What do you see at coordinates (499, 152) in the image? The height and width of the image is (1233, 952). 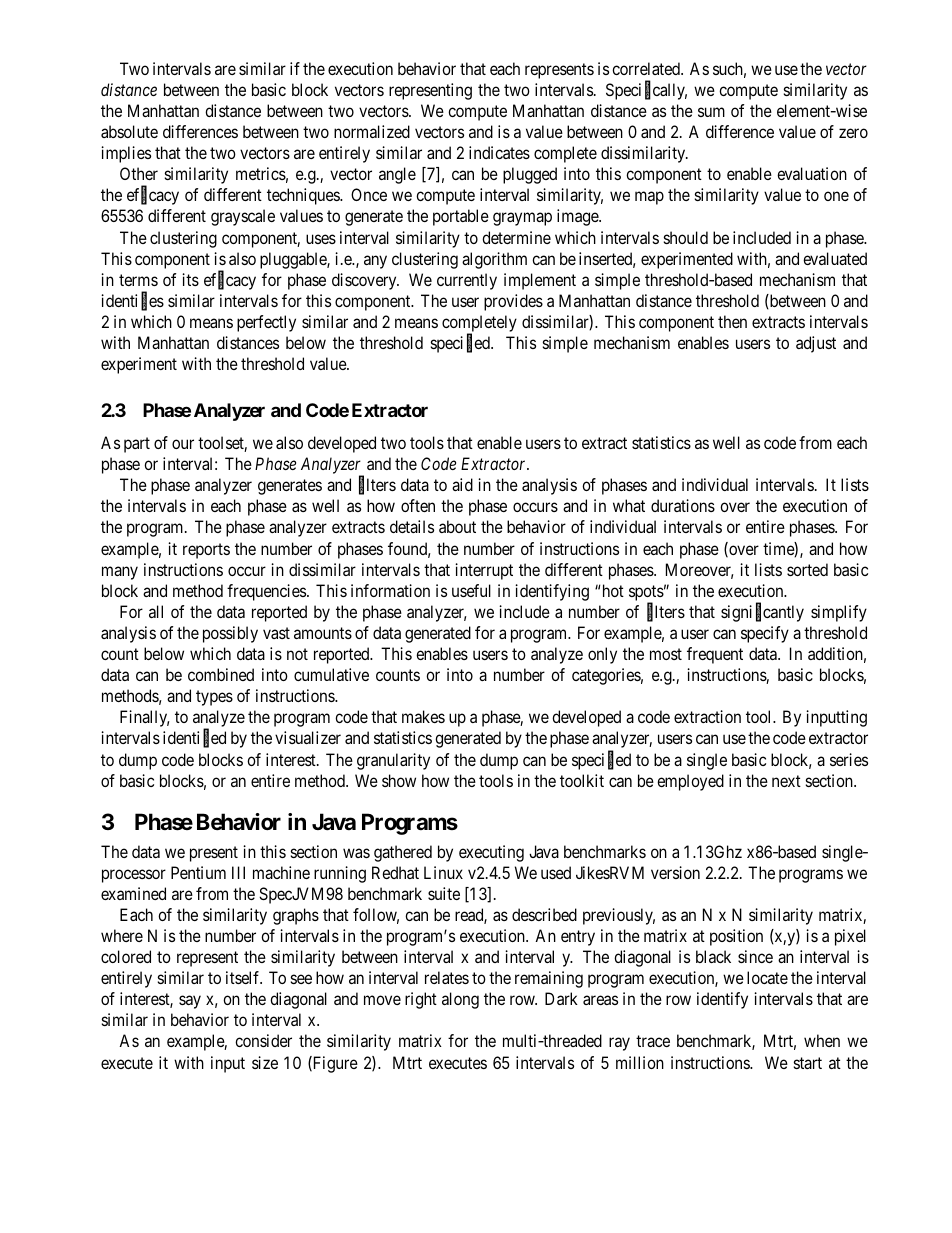 I see `indicates` at bounding box center [499, 152].
